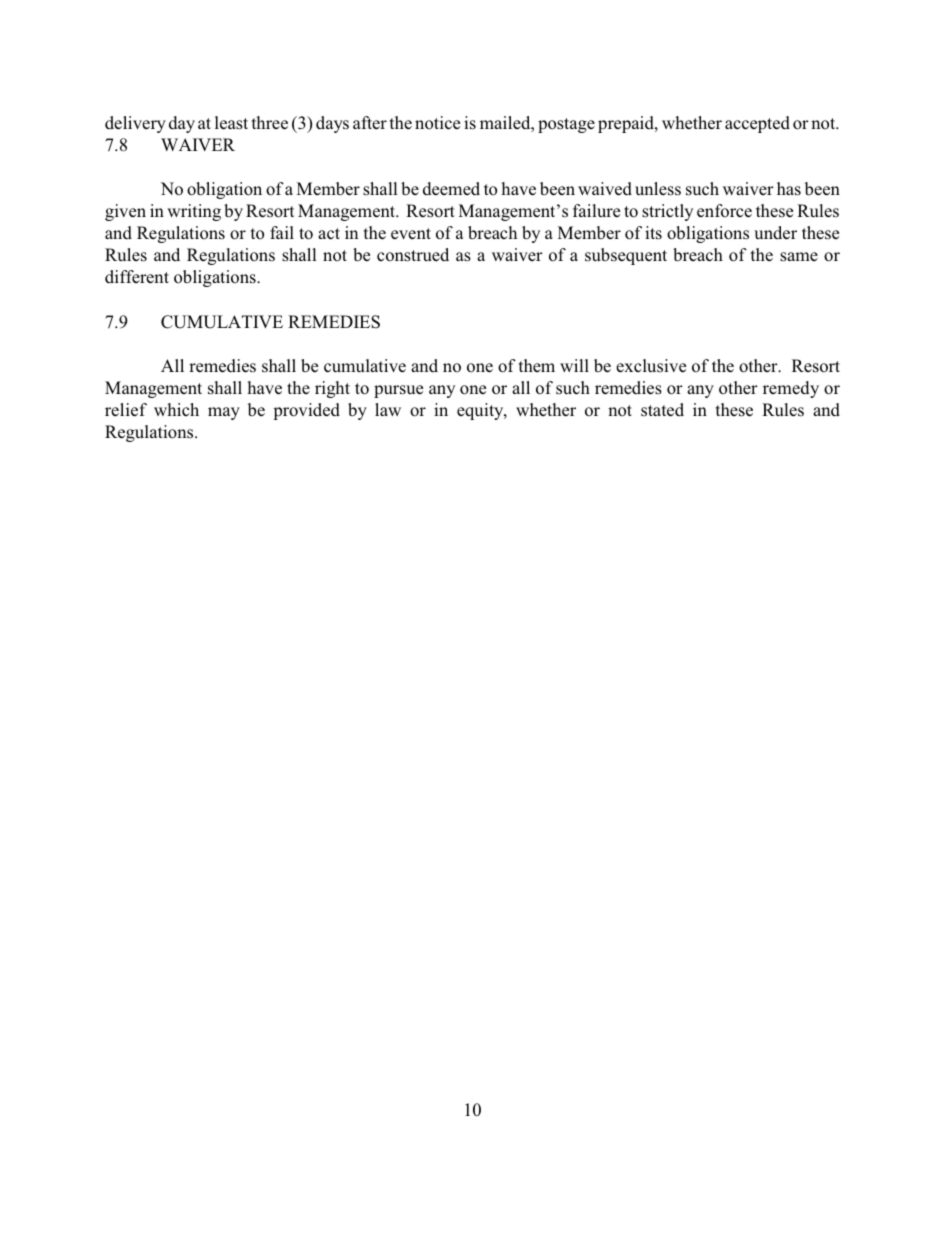  Describe the element at coordinates (757, 124) in the image. I see `accepted` at that location.
